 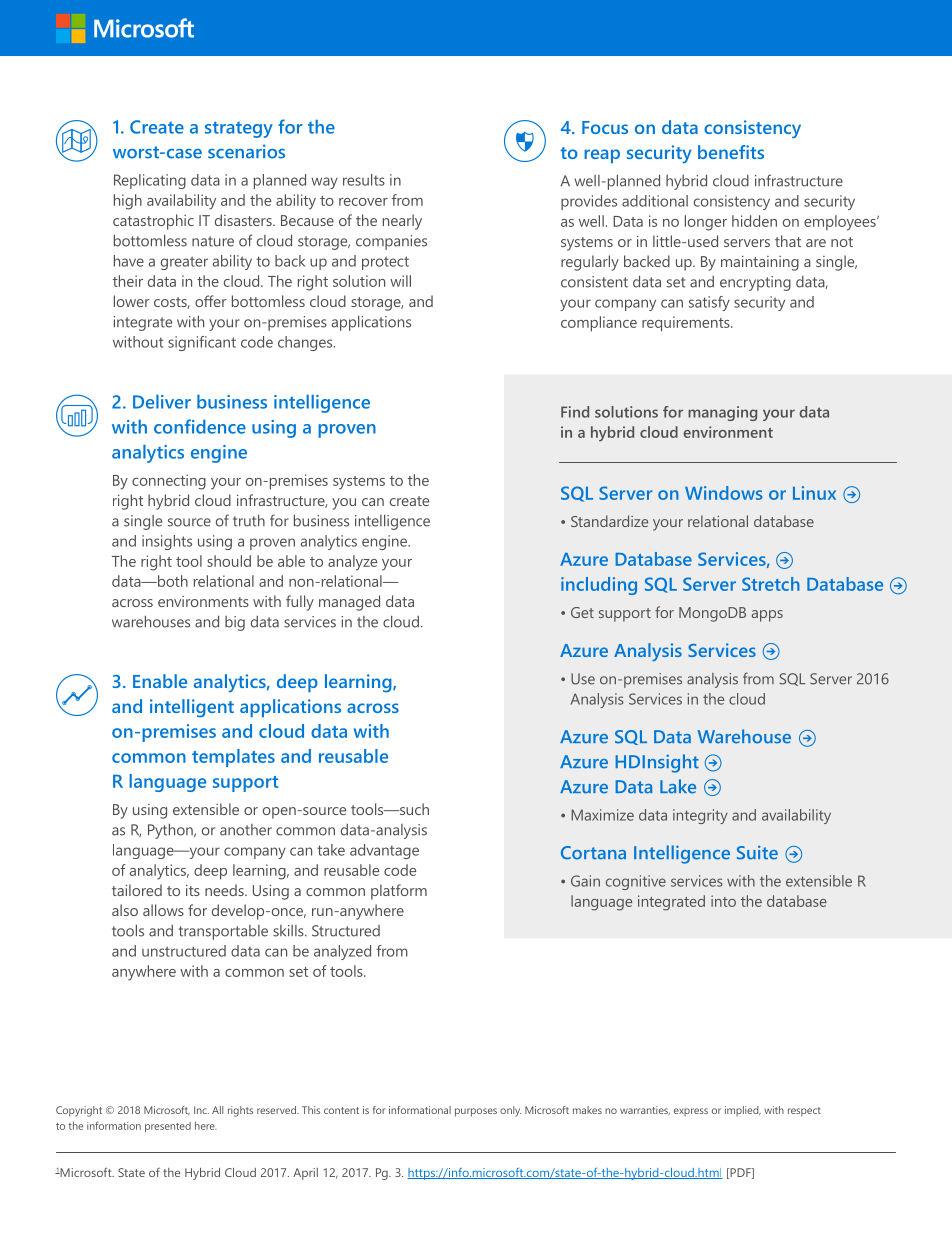 What do you see at coordinates (246, 151) in the document?
I see `scenarios` at bounding box center [246, 151].
